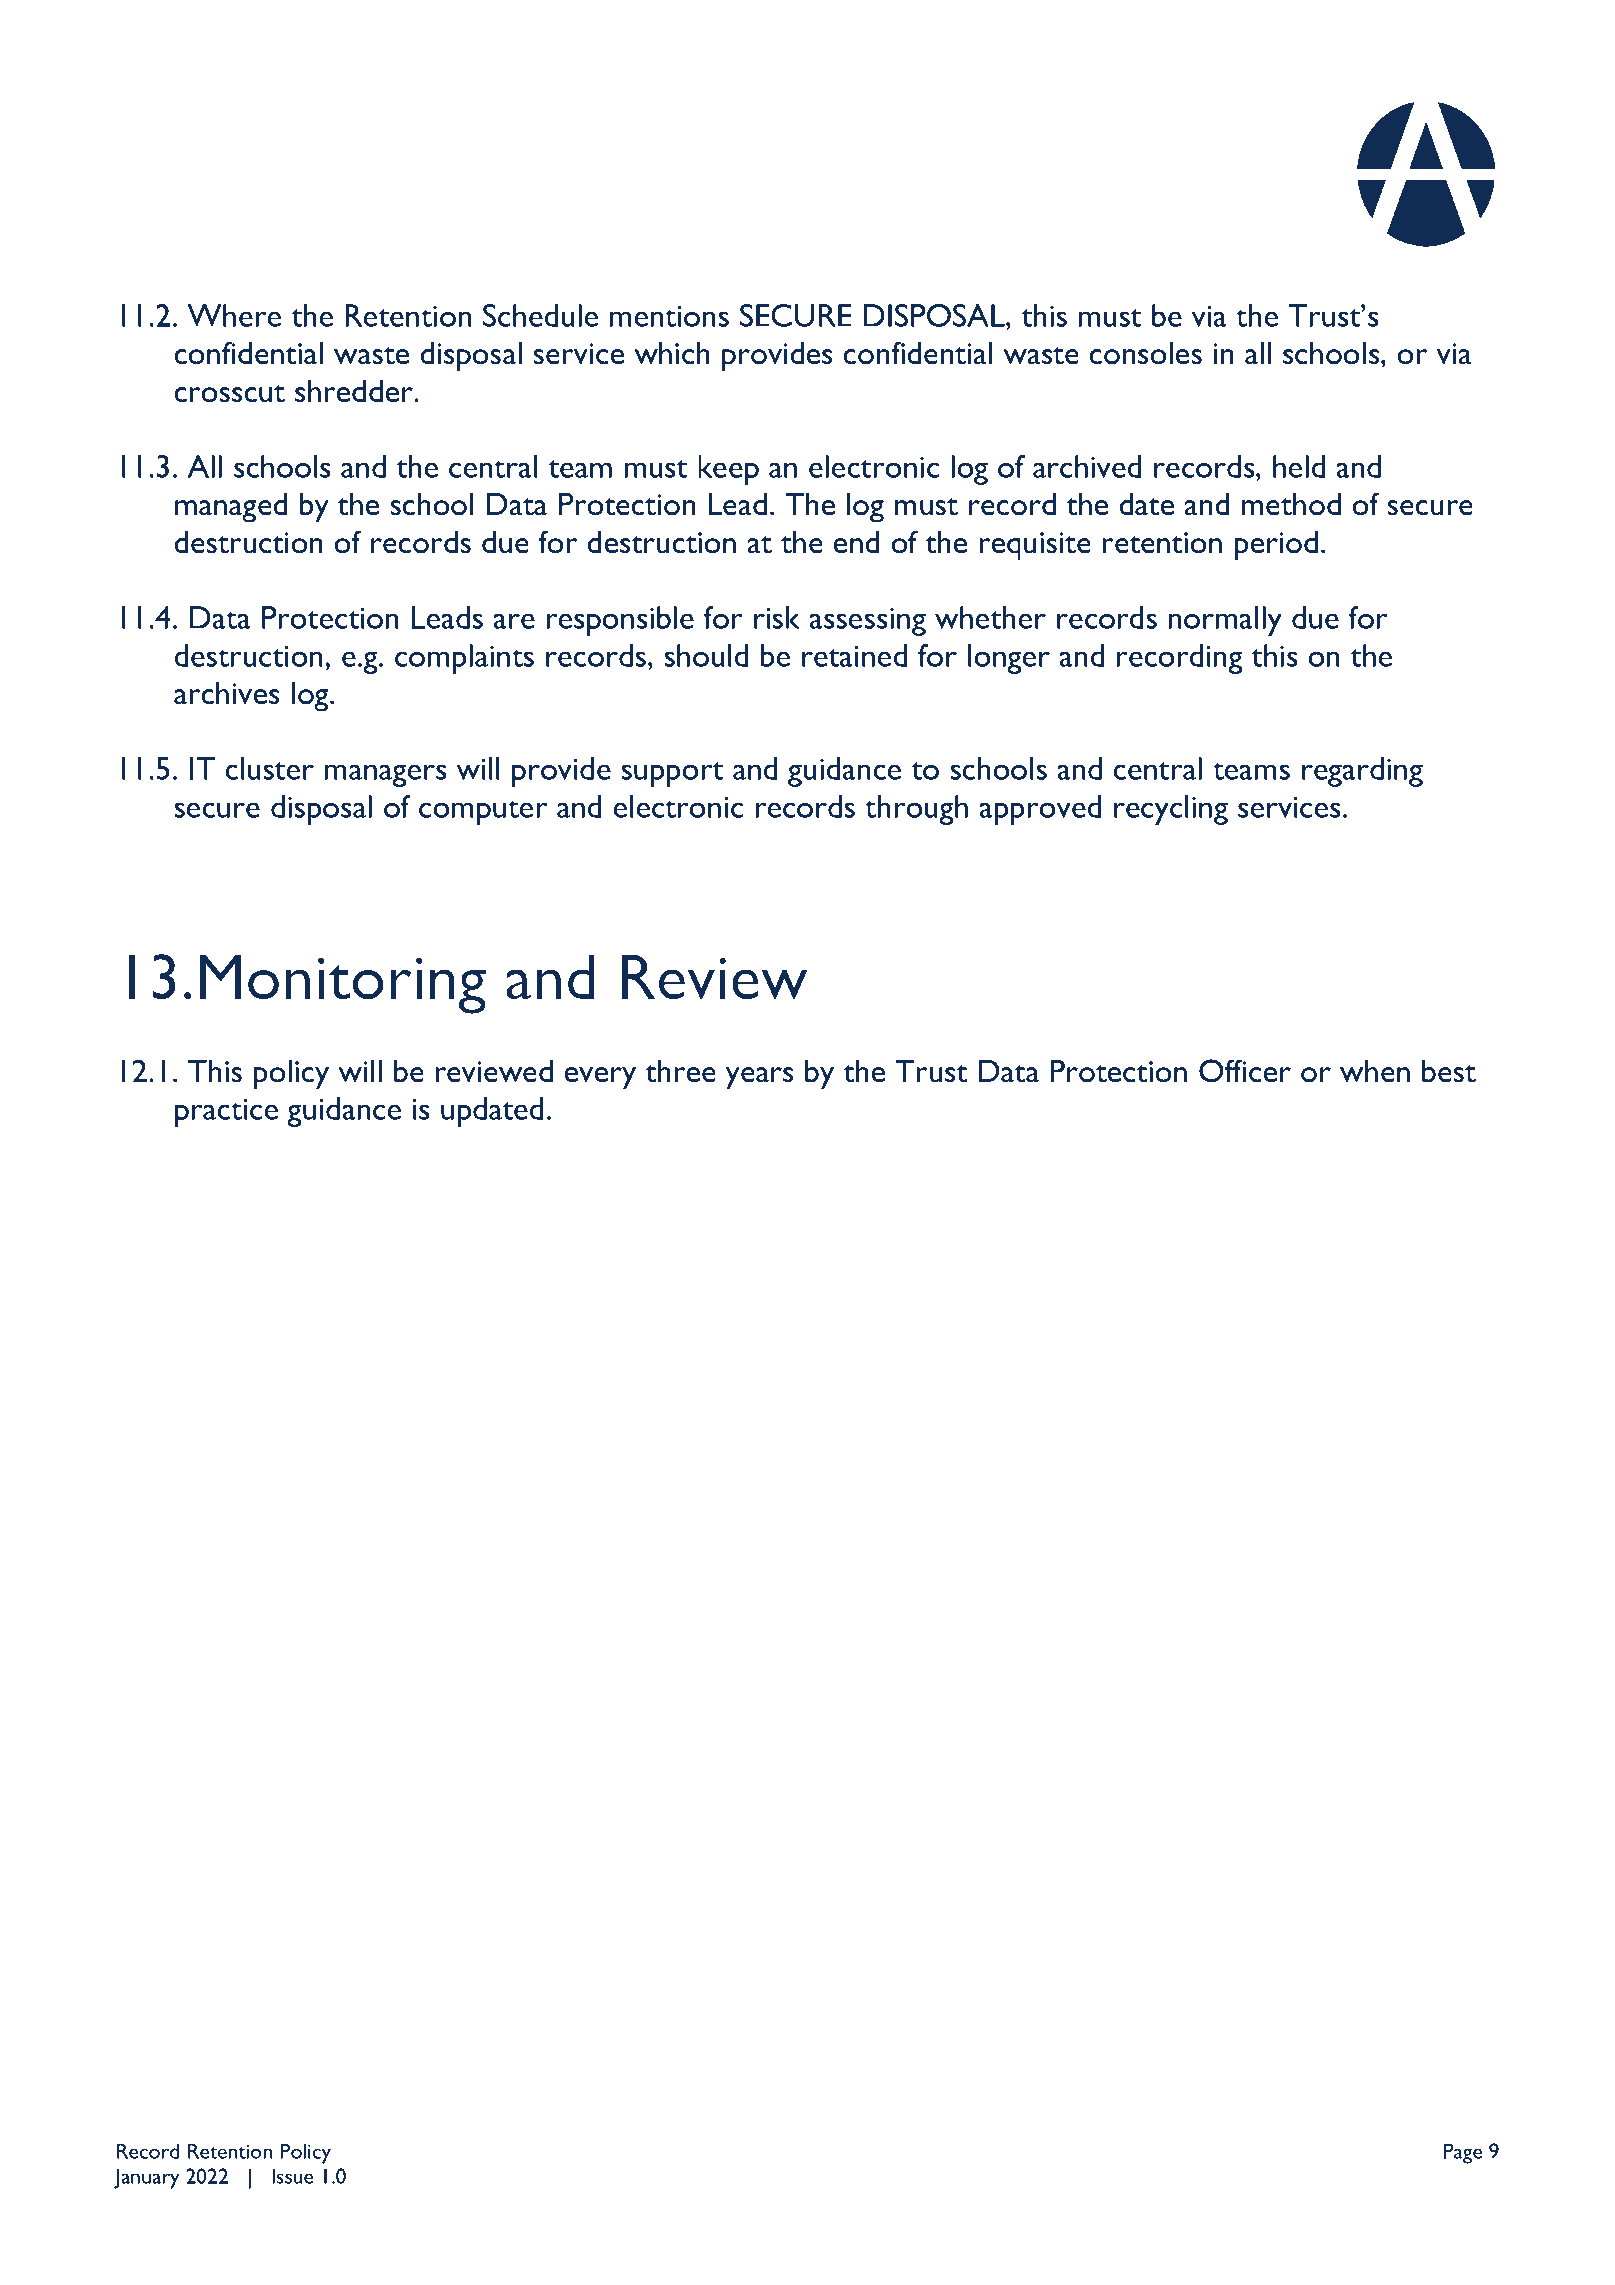 This screenshot has width=1615, height=2285. What do you see at coordinates (146, 2178) in the screenshot?
I see `January` at bounding box center [146, 2178].
